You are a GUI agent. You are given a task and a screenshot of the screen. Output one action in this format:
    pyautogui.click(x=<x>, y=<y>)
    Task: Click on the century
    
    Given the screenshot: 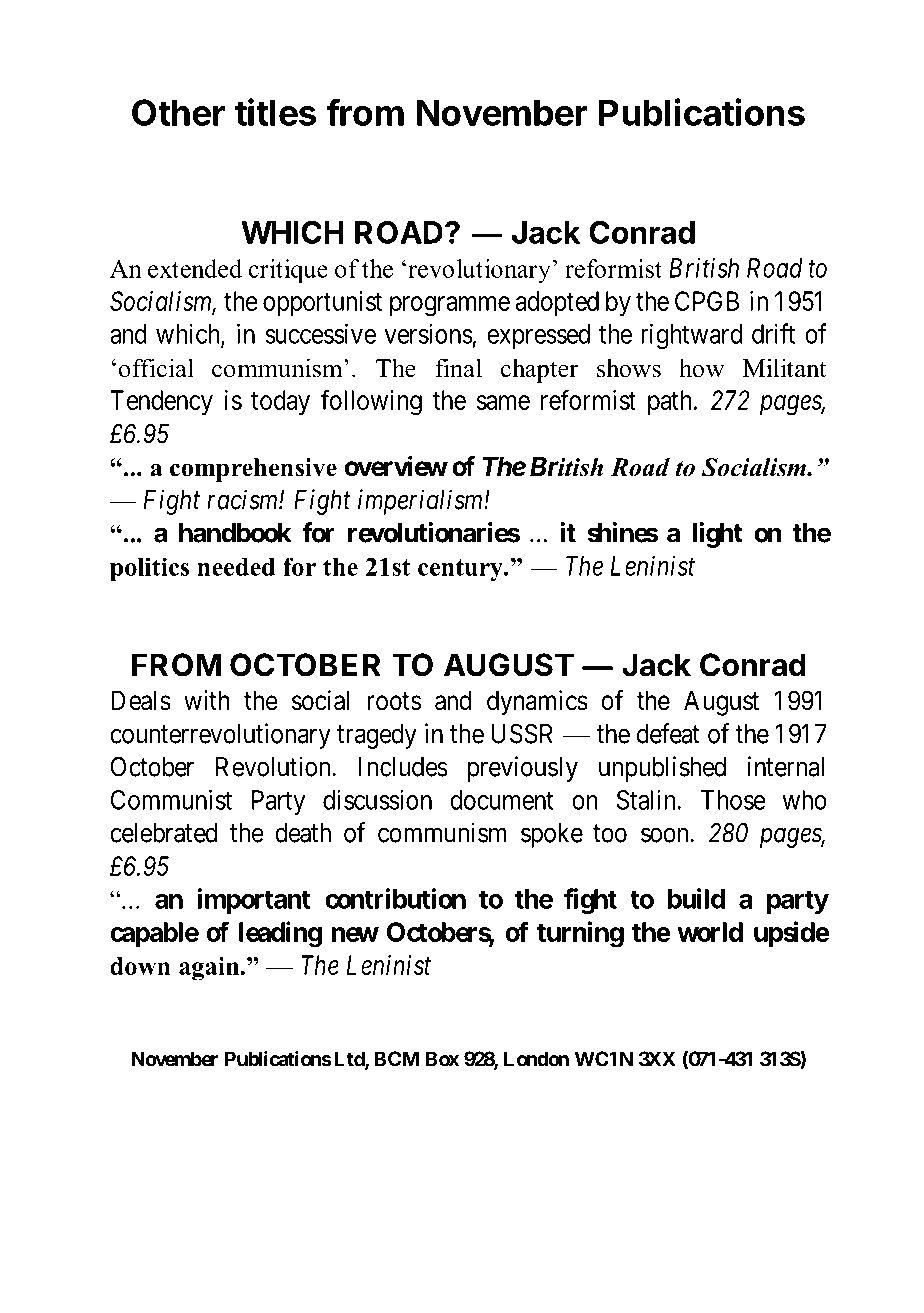 What is the action you would take?
    pyautogui.click(x=461, y=570)
